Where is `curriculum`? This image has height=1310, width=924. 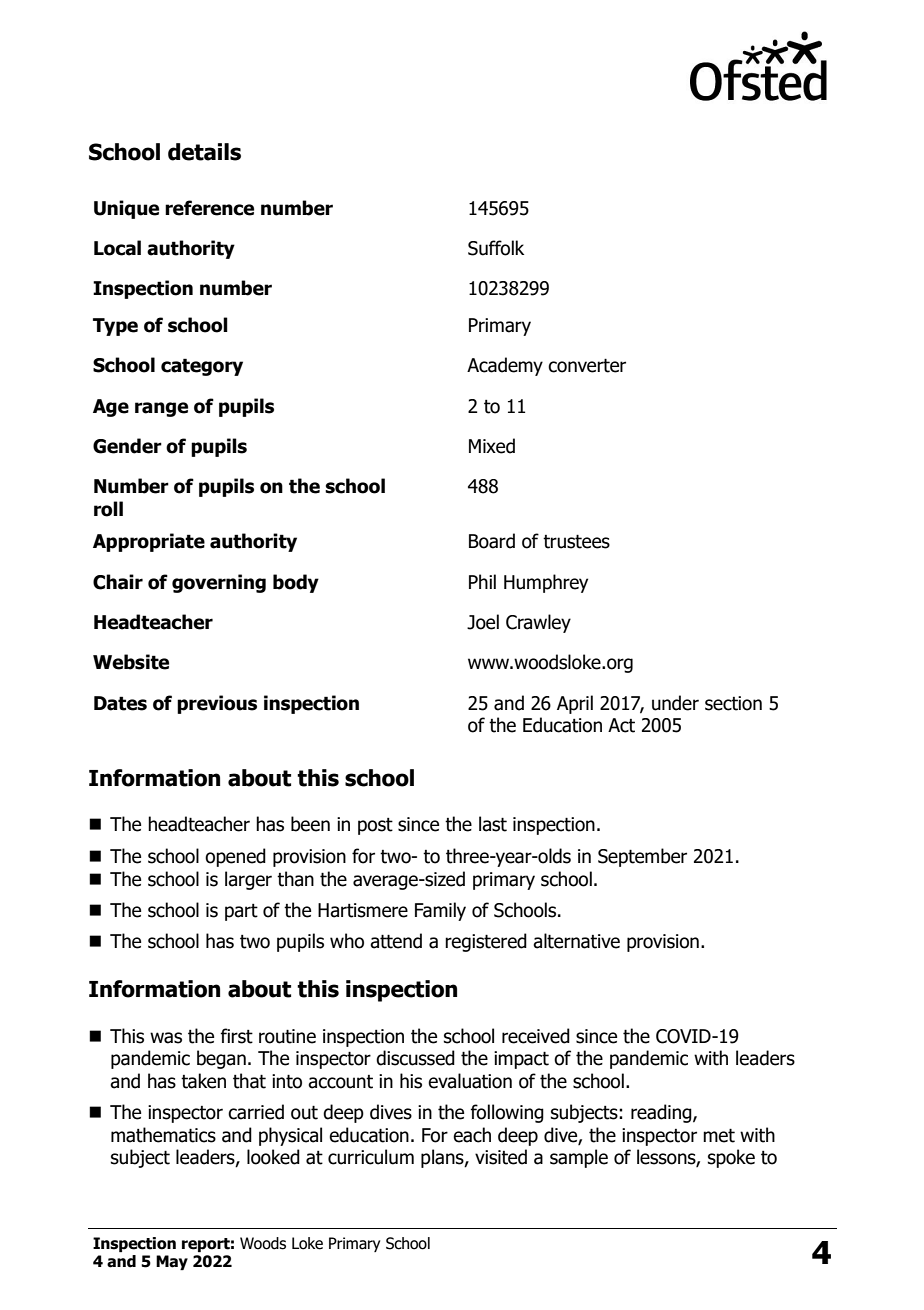 curriculum is located at coordinates (371, 1157).
